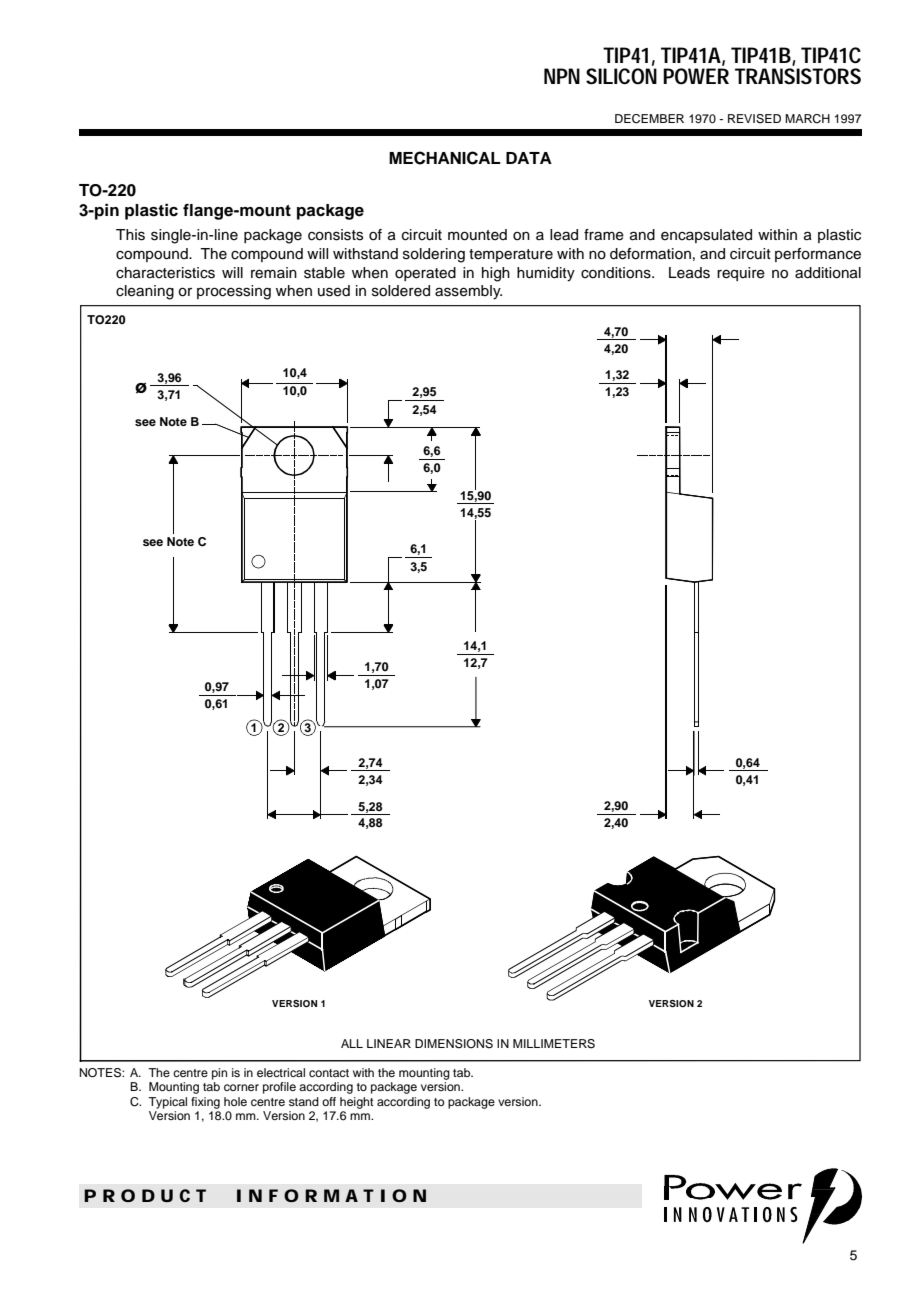 Image resolution: width=924 pixels, height=1308 pixels. What do you see at coordinates (205, 1103) in the page?
I see `fixing` at bounding box center [205, 1103].
